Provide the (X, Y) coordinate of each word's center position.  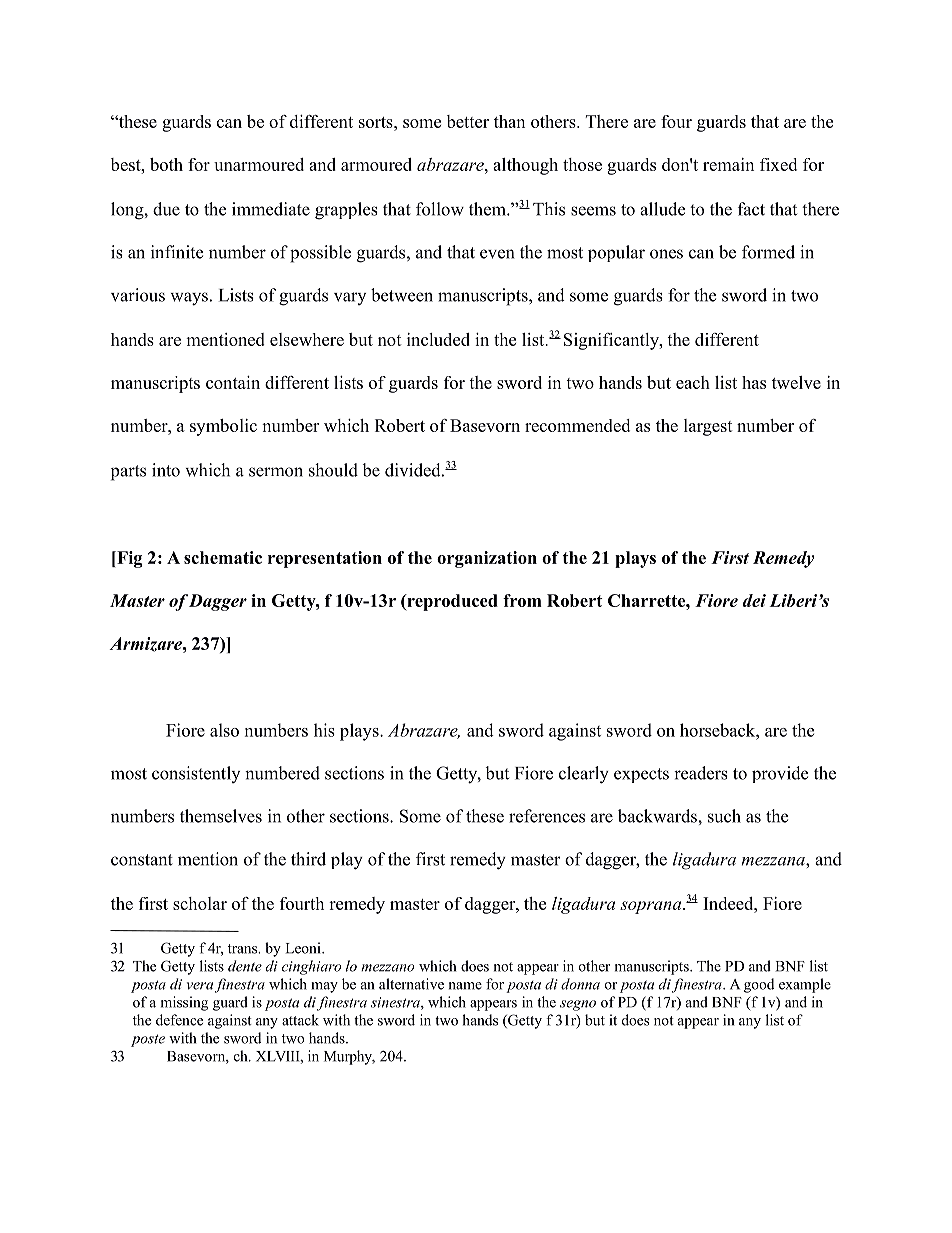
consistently (196, 774)
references (547, 816)
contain (233, 382)
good (759, 985)
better (468, 121)
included (438, 339)
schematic (223, 557)
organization (487, 559)
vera (200, 986)
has (754, 382)
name (465, 986)
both (166, 164)
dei (754, 600)
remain (728, 164)
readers (701, 773)
